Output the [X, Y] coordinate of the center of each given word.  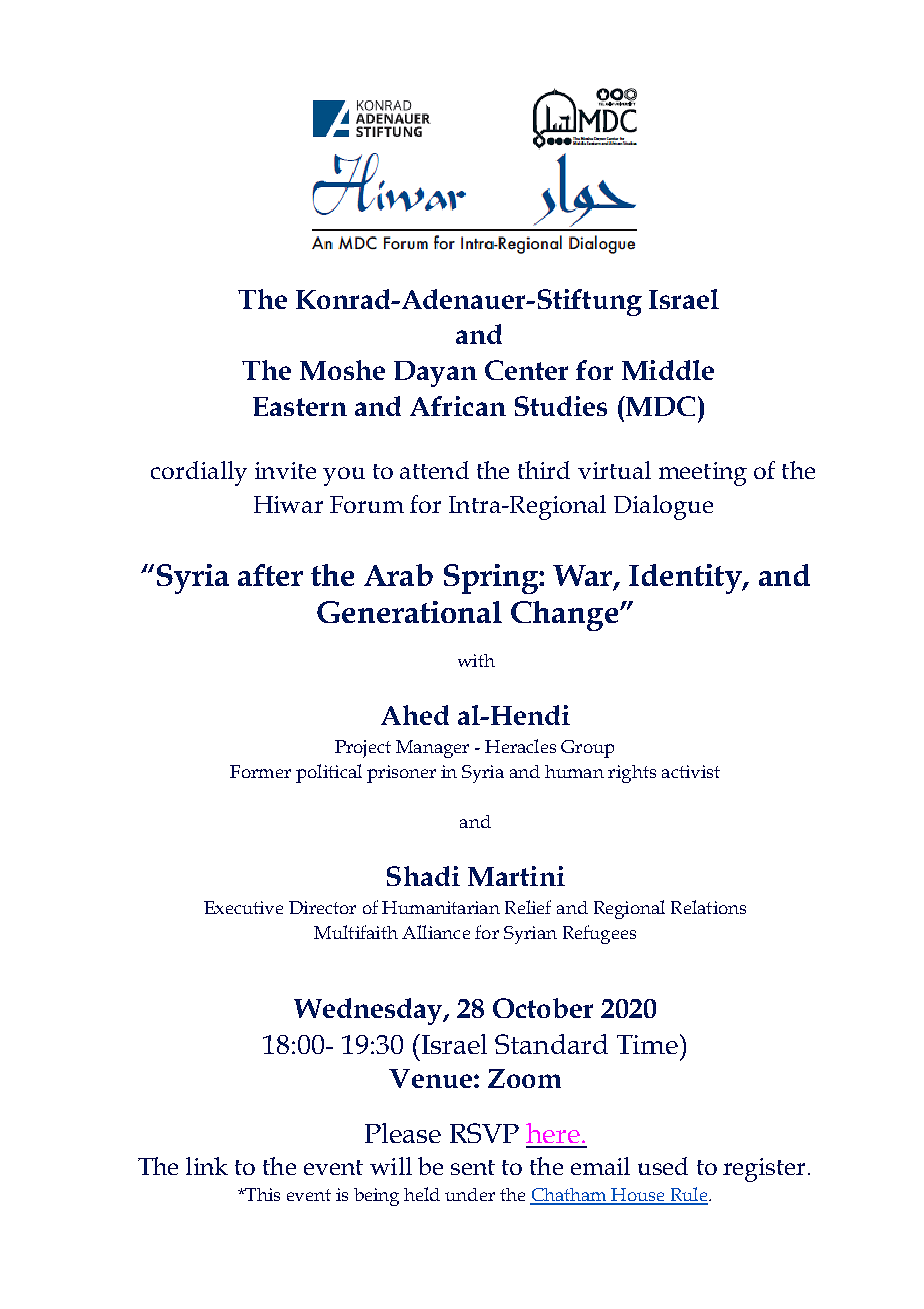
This [261, 1194]
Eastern [300, 406]
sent [473, 1167]
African [458, 406]
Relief [528, 907]
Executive [243, 907]
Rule [689, 1195]
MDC [659, 406]
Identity [686, 579]
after [270, 575]
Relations [708, 907]
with [476, 660]
